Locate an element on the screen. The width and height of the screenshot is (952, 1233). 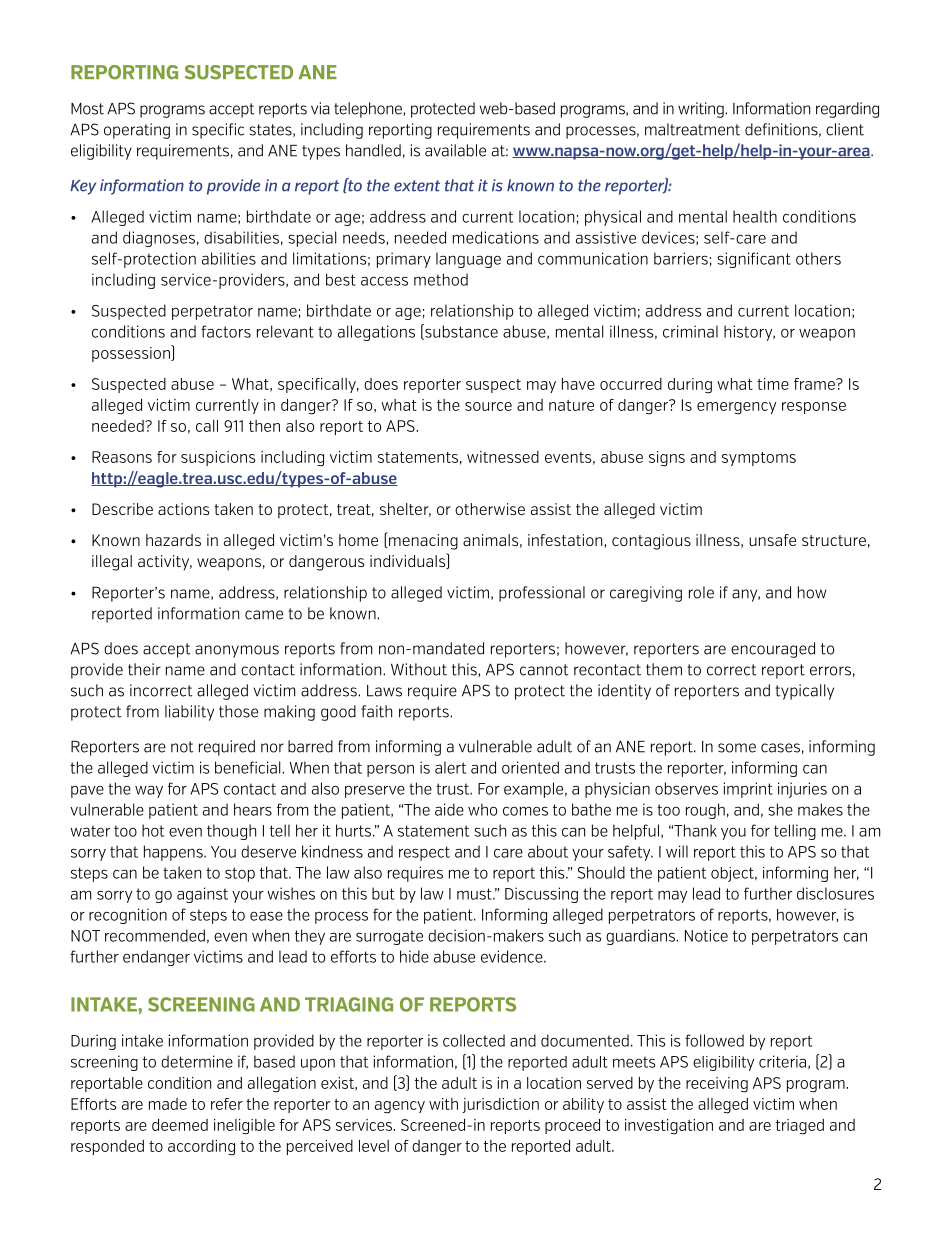
otherwise is located at coordinates (490, 509).
